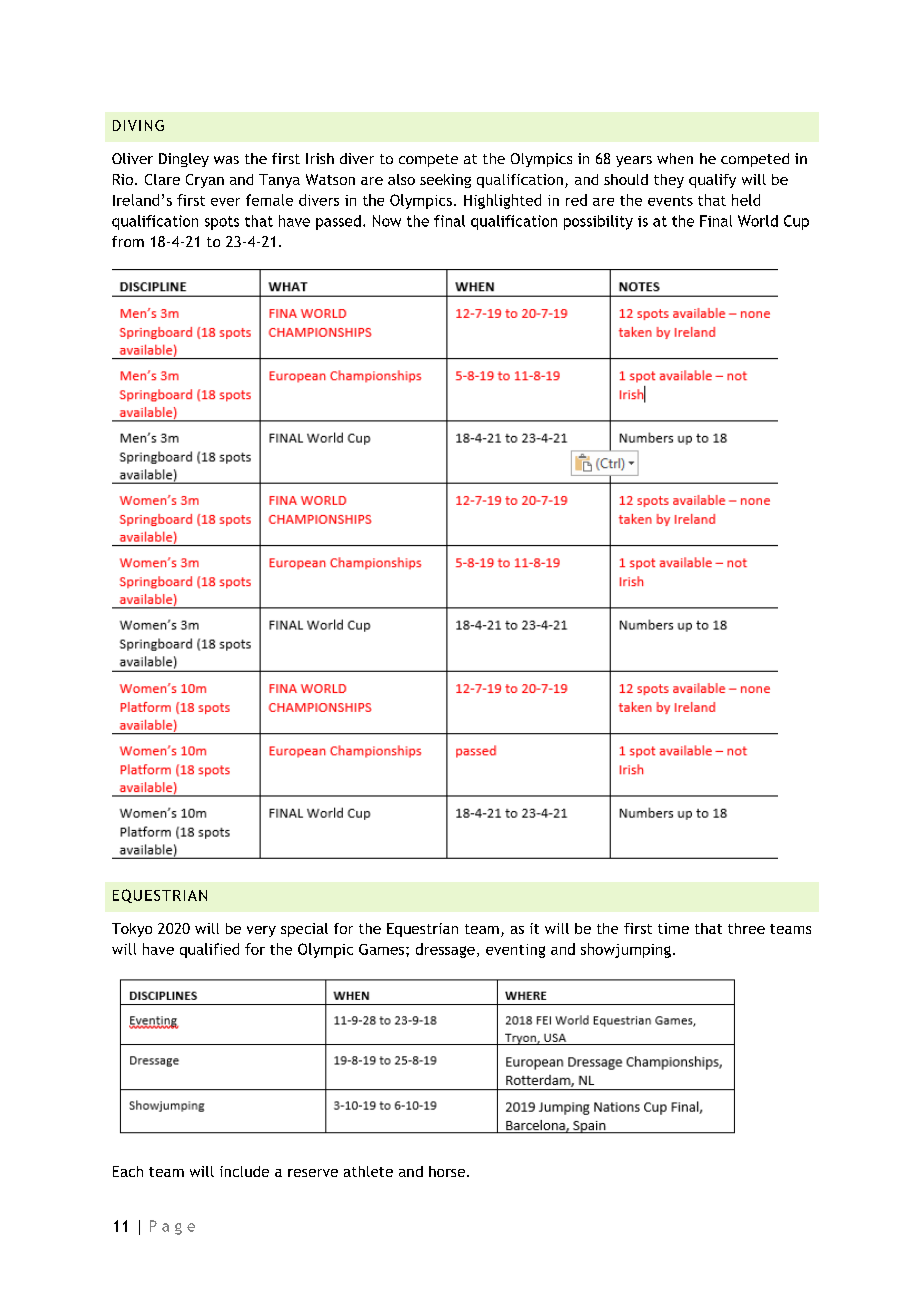  What do you see at coordinates (746, 928) in the screenshot?
I see `three` at bounding box center [746, 928].
